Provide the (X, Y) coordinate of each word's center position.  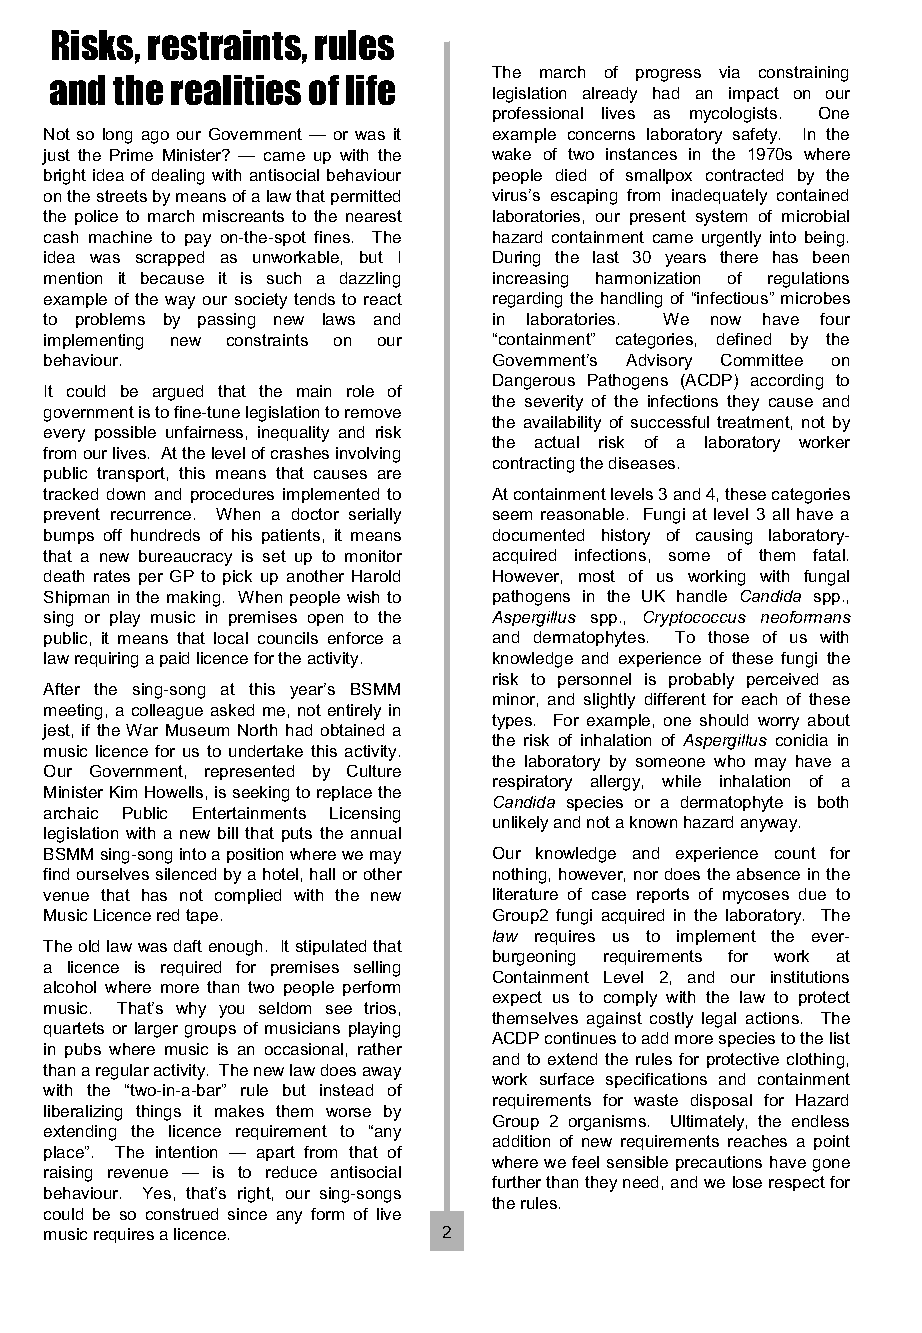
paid (174, 659)
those (728, 637)
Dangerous (534, 382)
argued (178, 393)
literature (525, 894)
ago (155, 137)
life (370, 90)
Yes (157, 1193)
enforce (355, 638)
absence (768, 874)
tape (202, 916)
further (516, 1182)
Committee (762, 360)
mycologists (733, 115)
